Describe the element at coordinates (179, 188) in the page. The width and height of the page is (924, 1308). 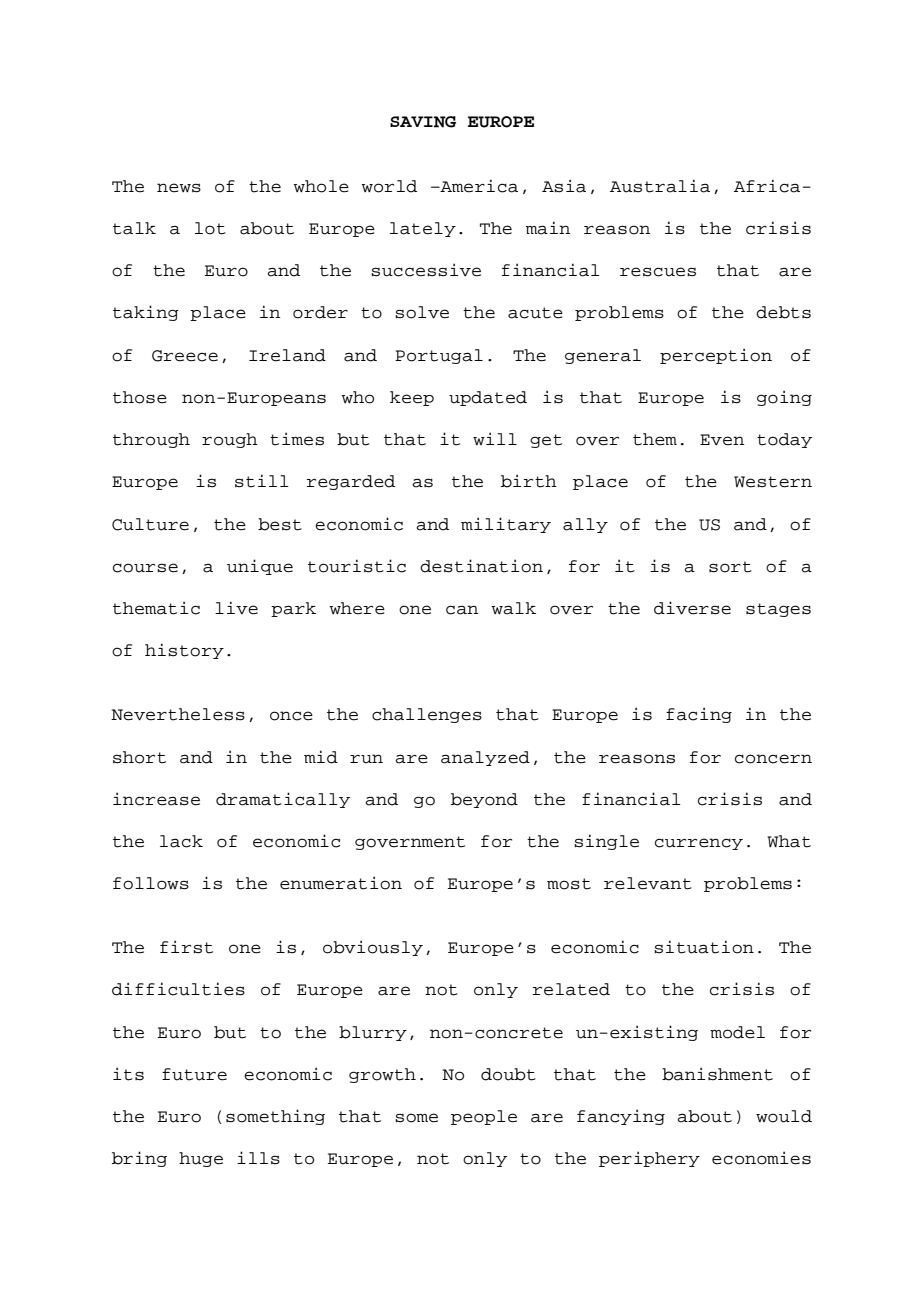
I see `news` at that location.
